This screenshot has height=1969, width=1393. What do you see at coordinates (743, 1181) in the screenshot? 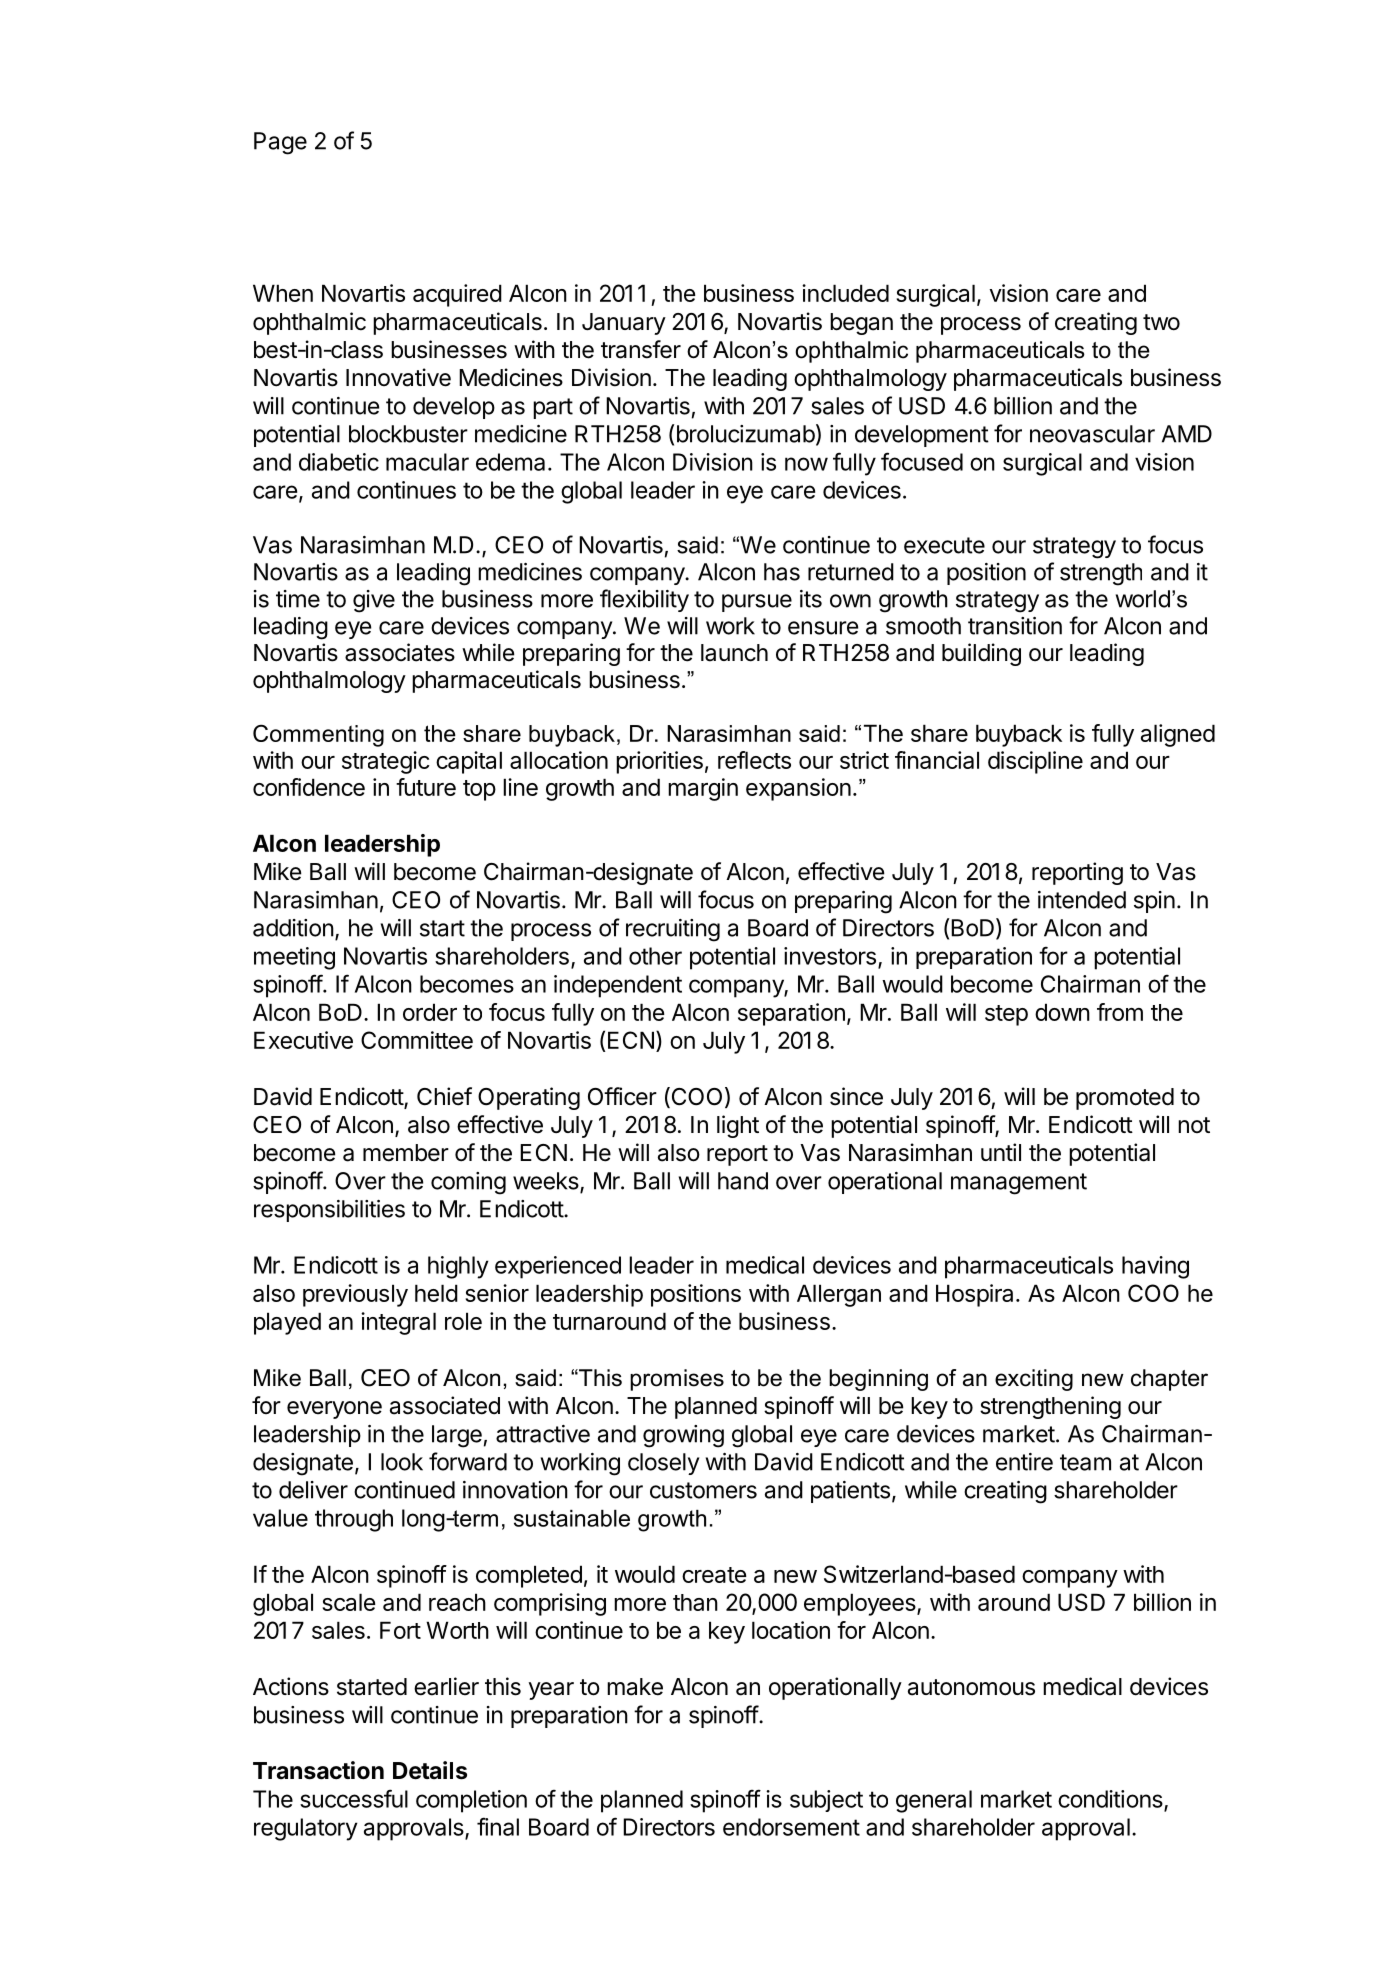
I see `hand` at bounding box center [743, 1181].
